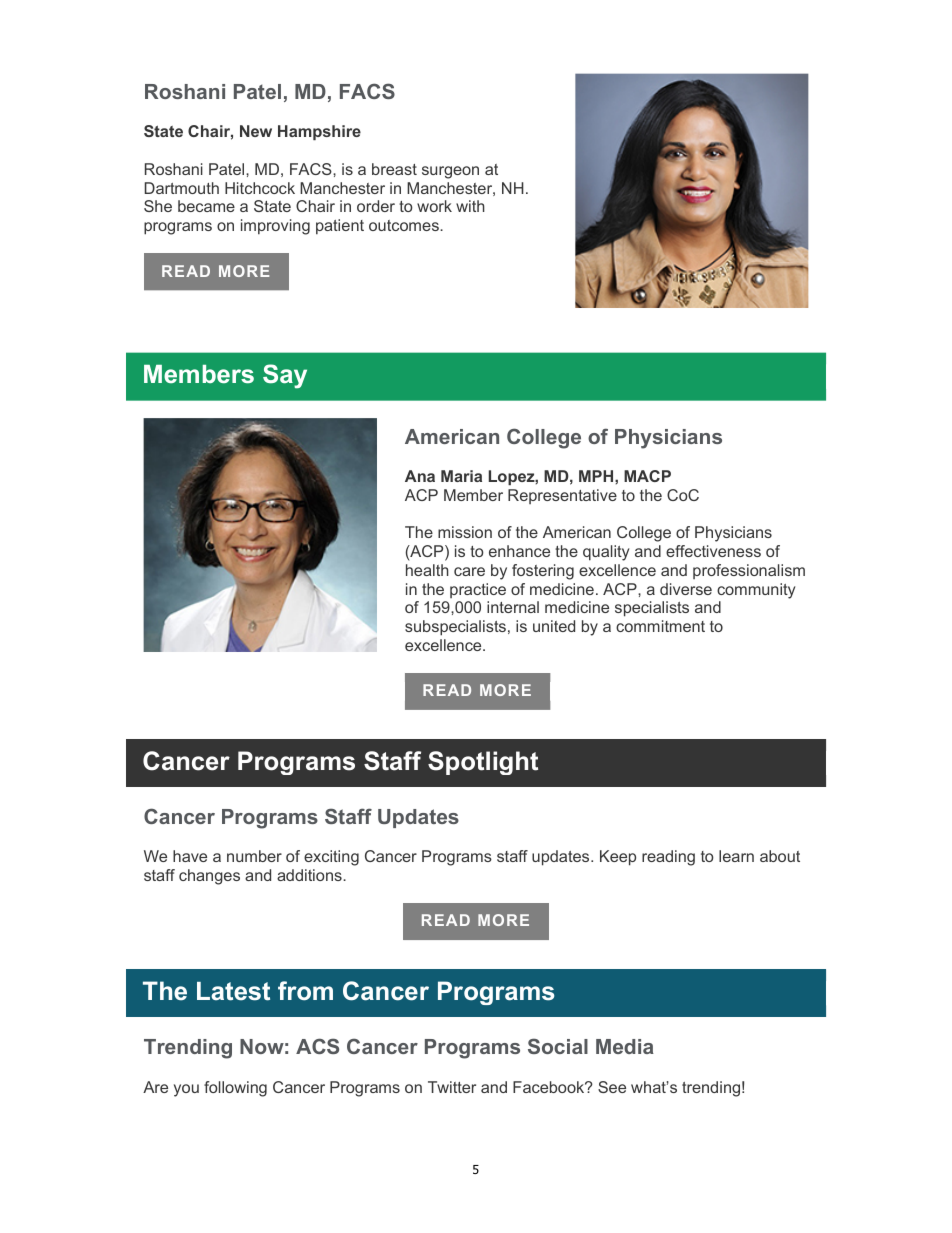  Describe the element at coordinates (470, 206) in the document. I see `with` at that location.
